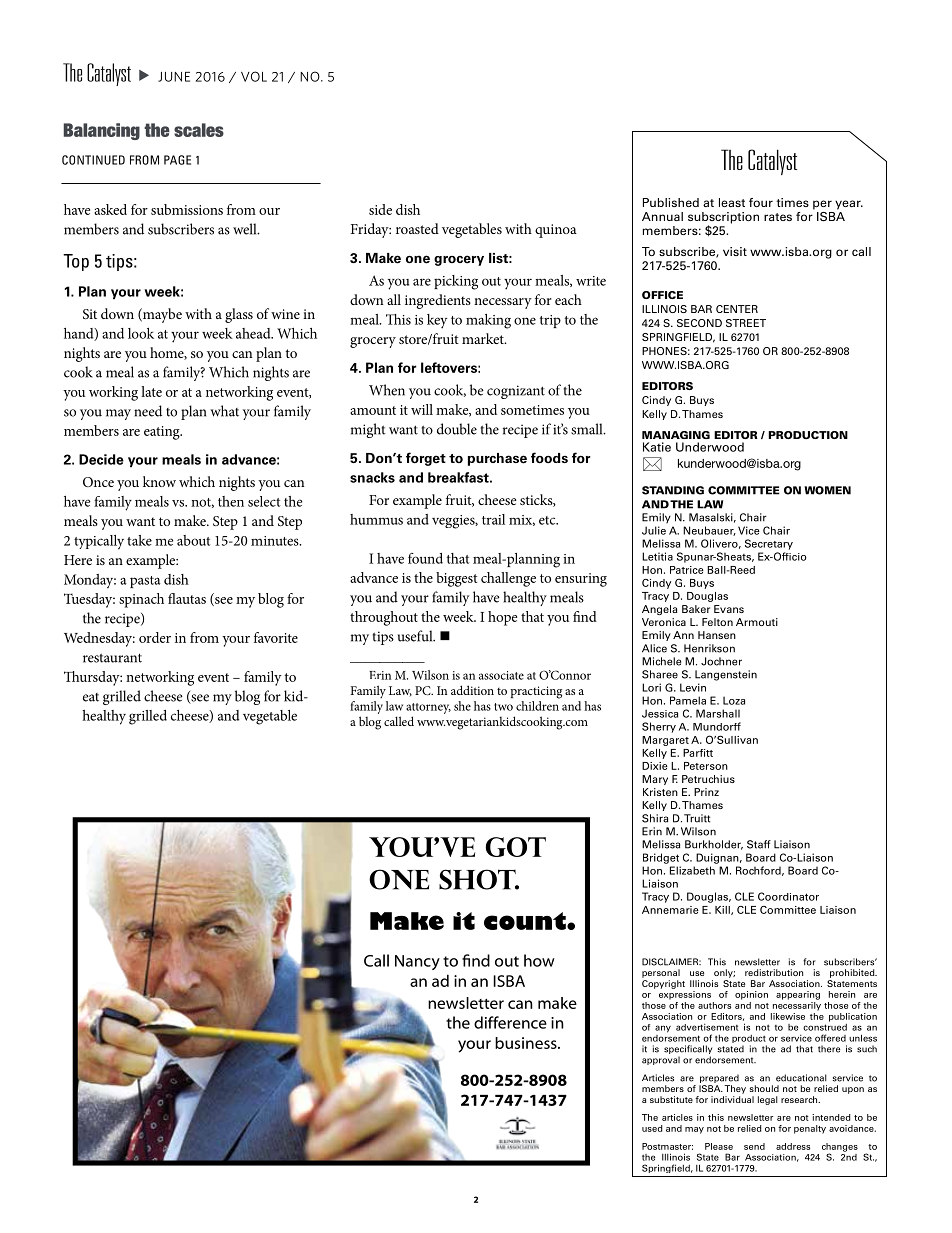  What do you see at coordinates (761, 202) in the page?
I see `four` at bounding box center [761, 202].
